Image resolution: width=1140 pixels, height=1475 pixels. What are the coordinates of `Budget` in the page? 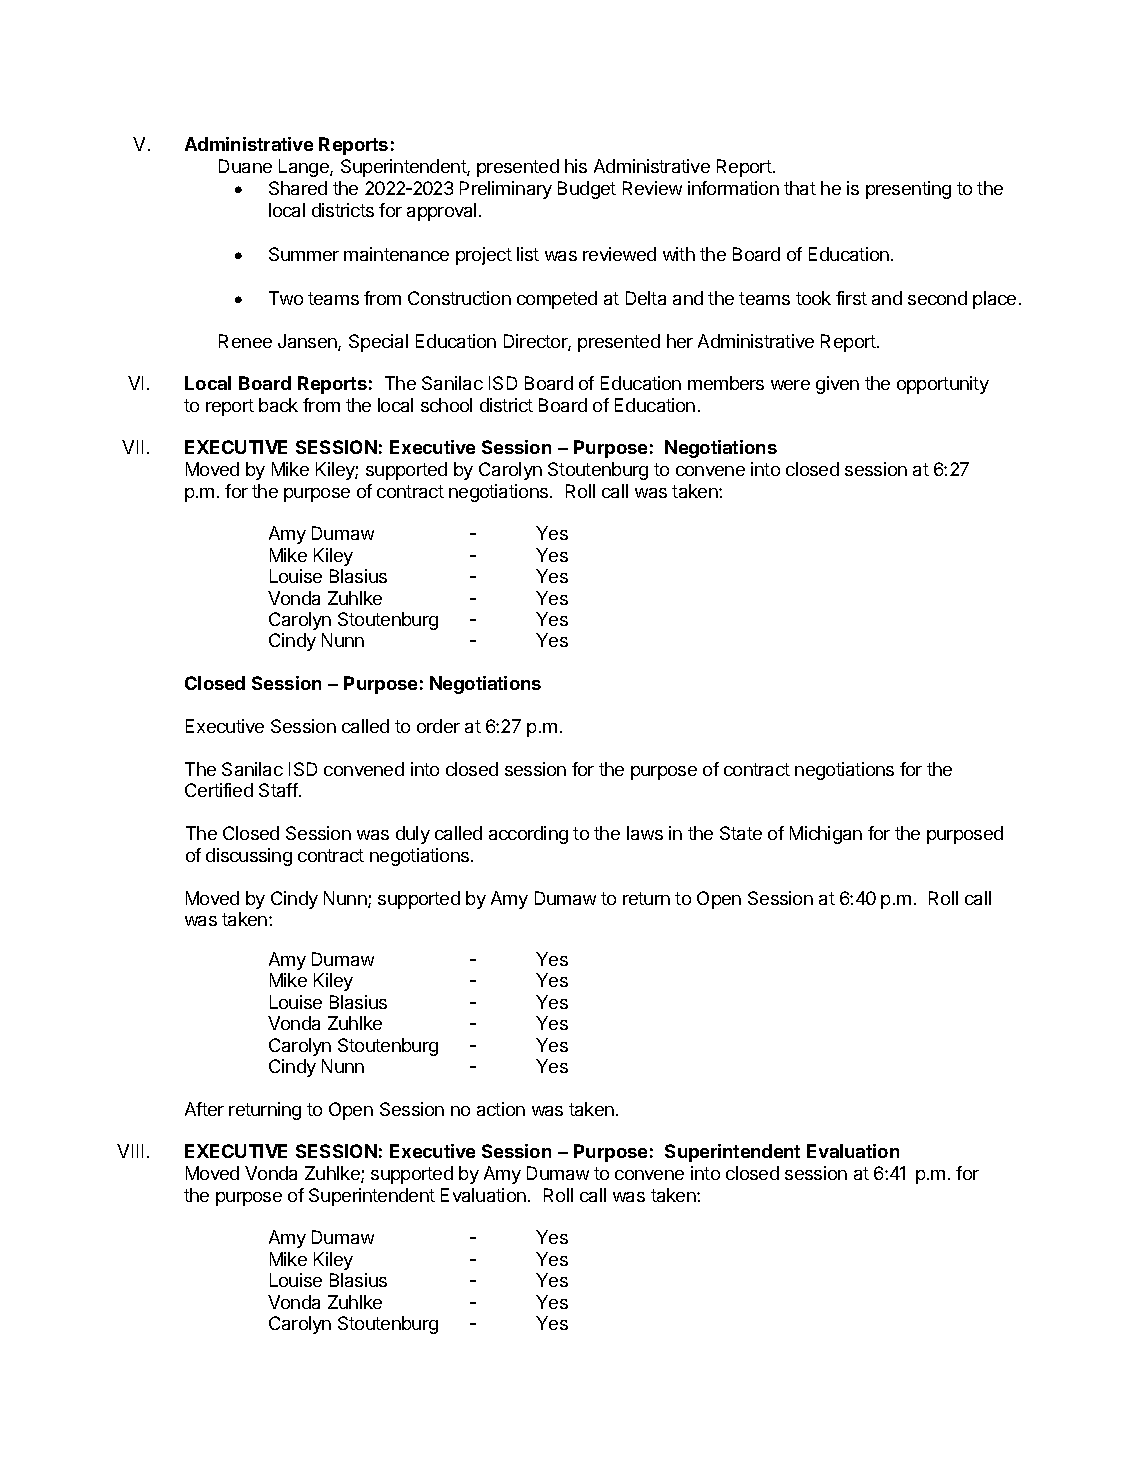 It's located at (587, 190).
